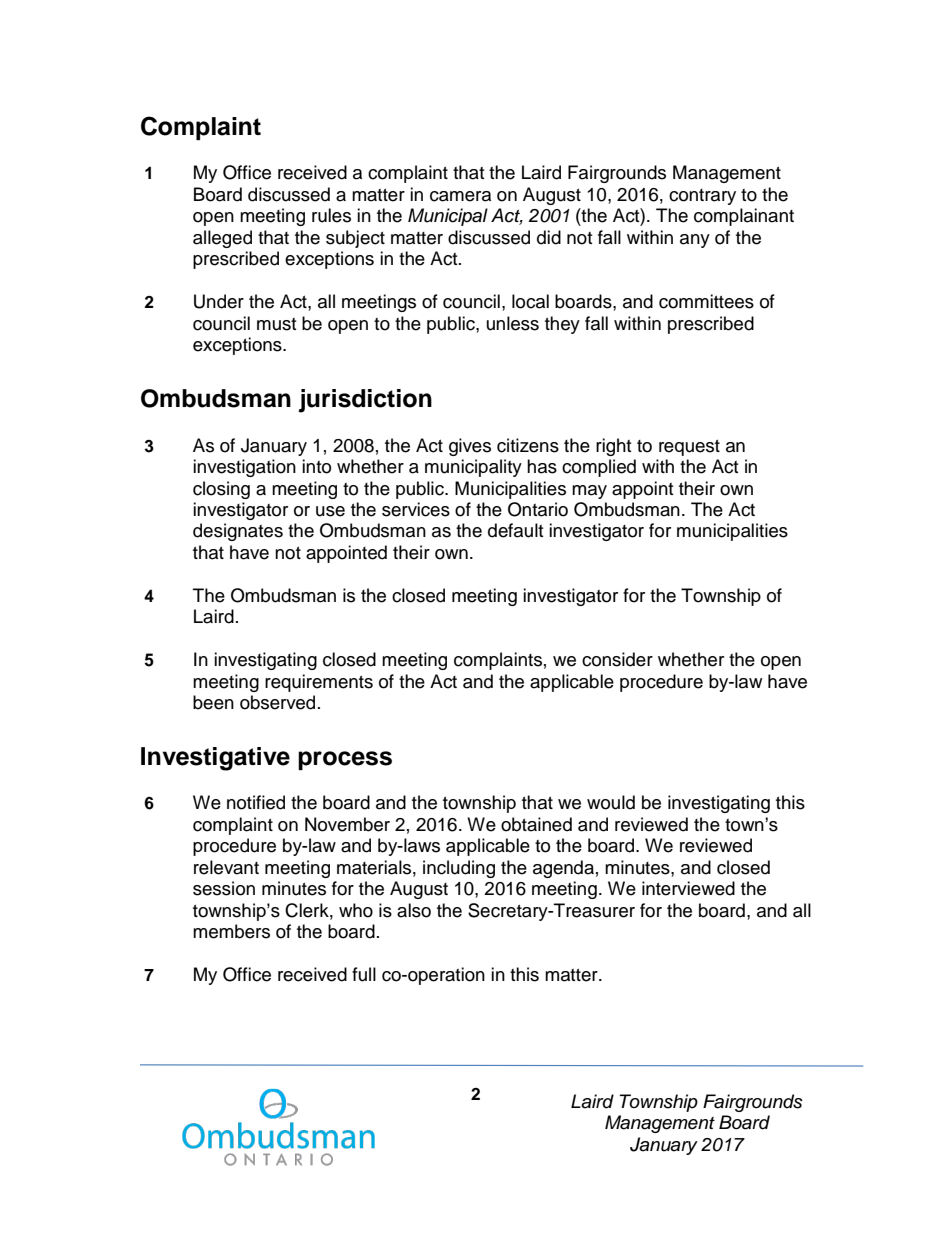 The image size is (952, 1233). I want to click on designates, so click(238, 532).
